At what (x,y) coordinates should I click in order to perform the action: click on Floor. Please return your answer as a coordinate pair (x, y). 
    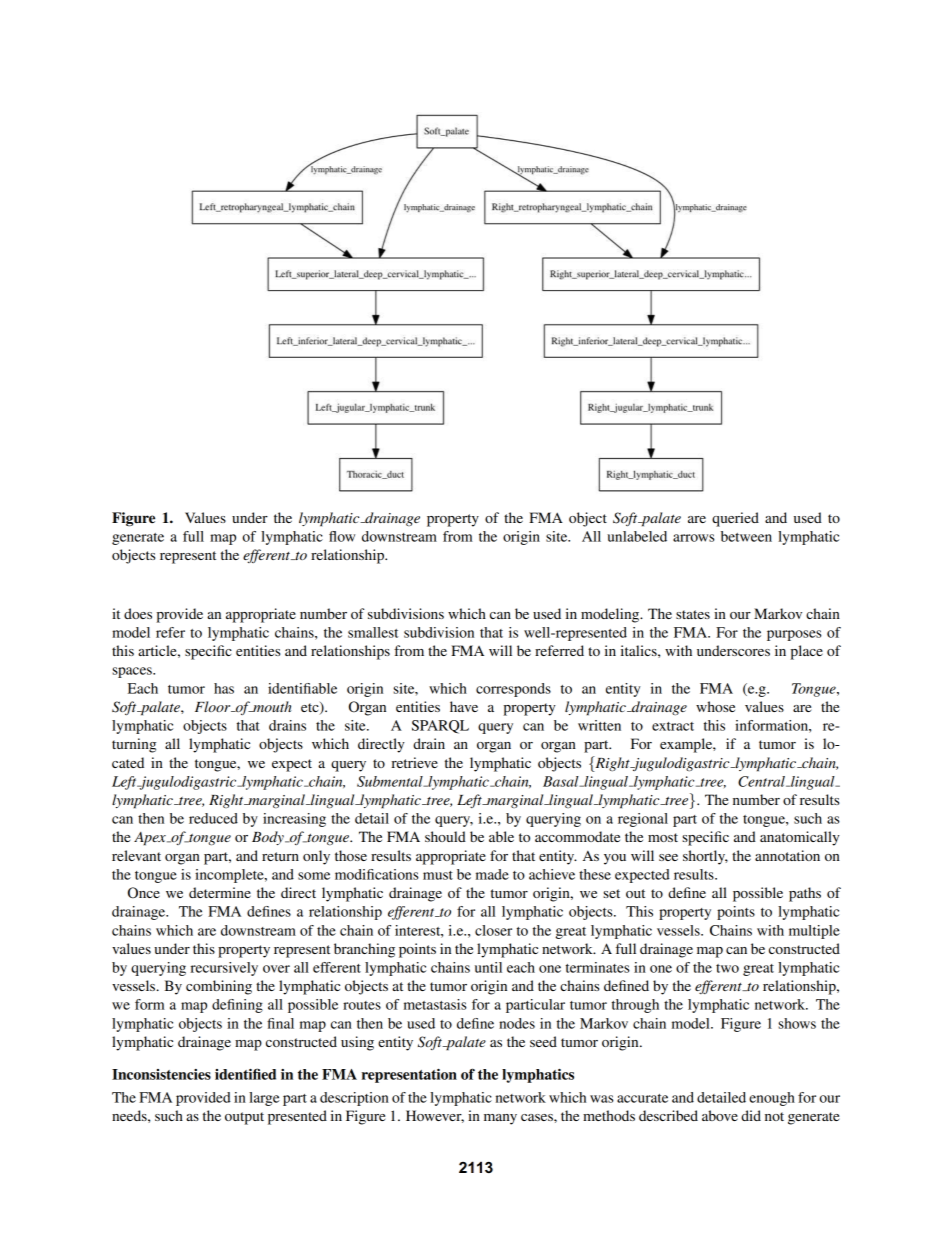
    Looking at the image, I should click on (214, 706).
